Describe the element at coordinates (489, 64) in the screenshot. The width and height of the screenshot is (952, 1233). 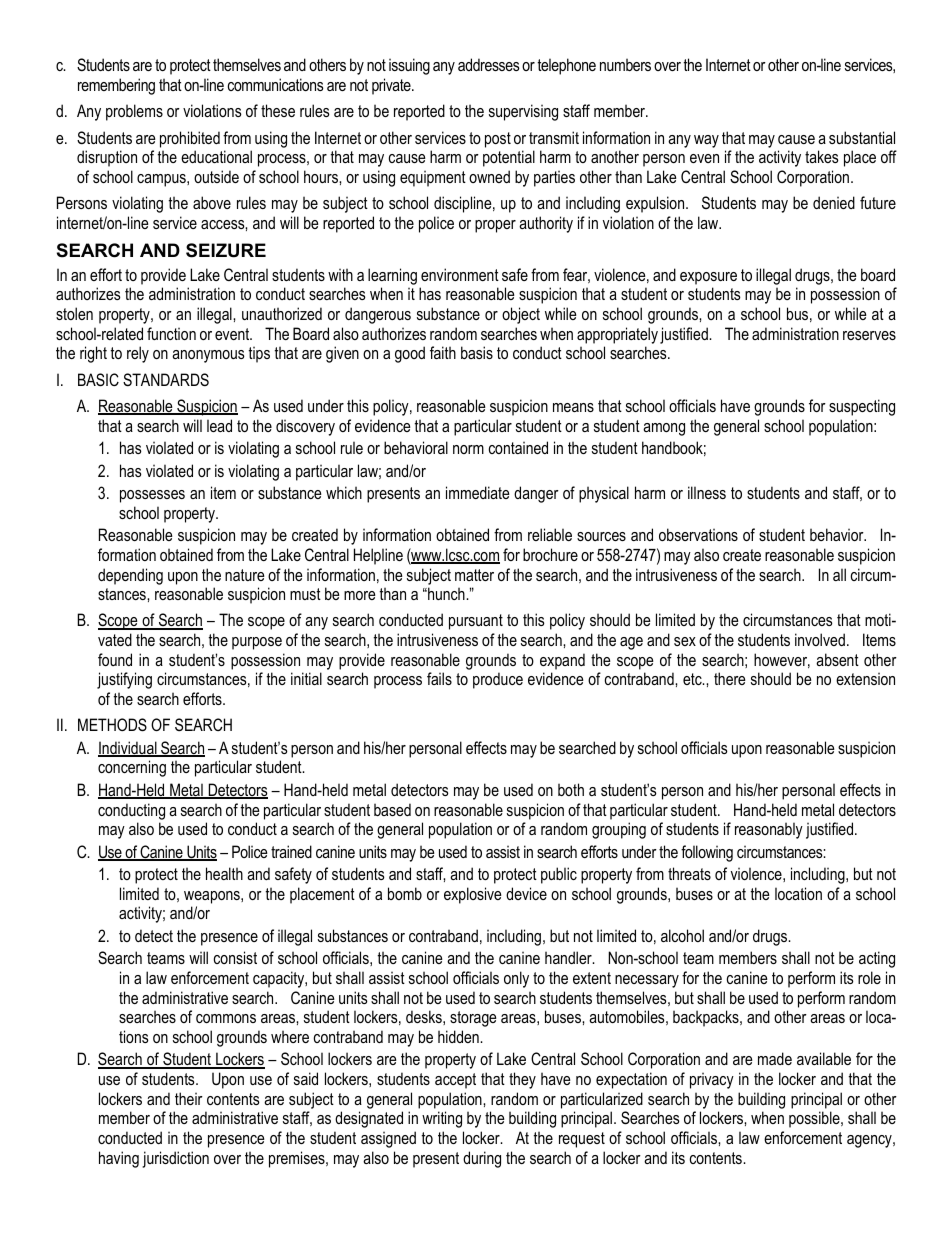
I see `addresses` at that location.
